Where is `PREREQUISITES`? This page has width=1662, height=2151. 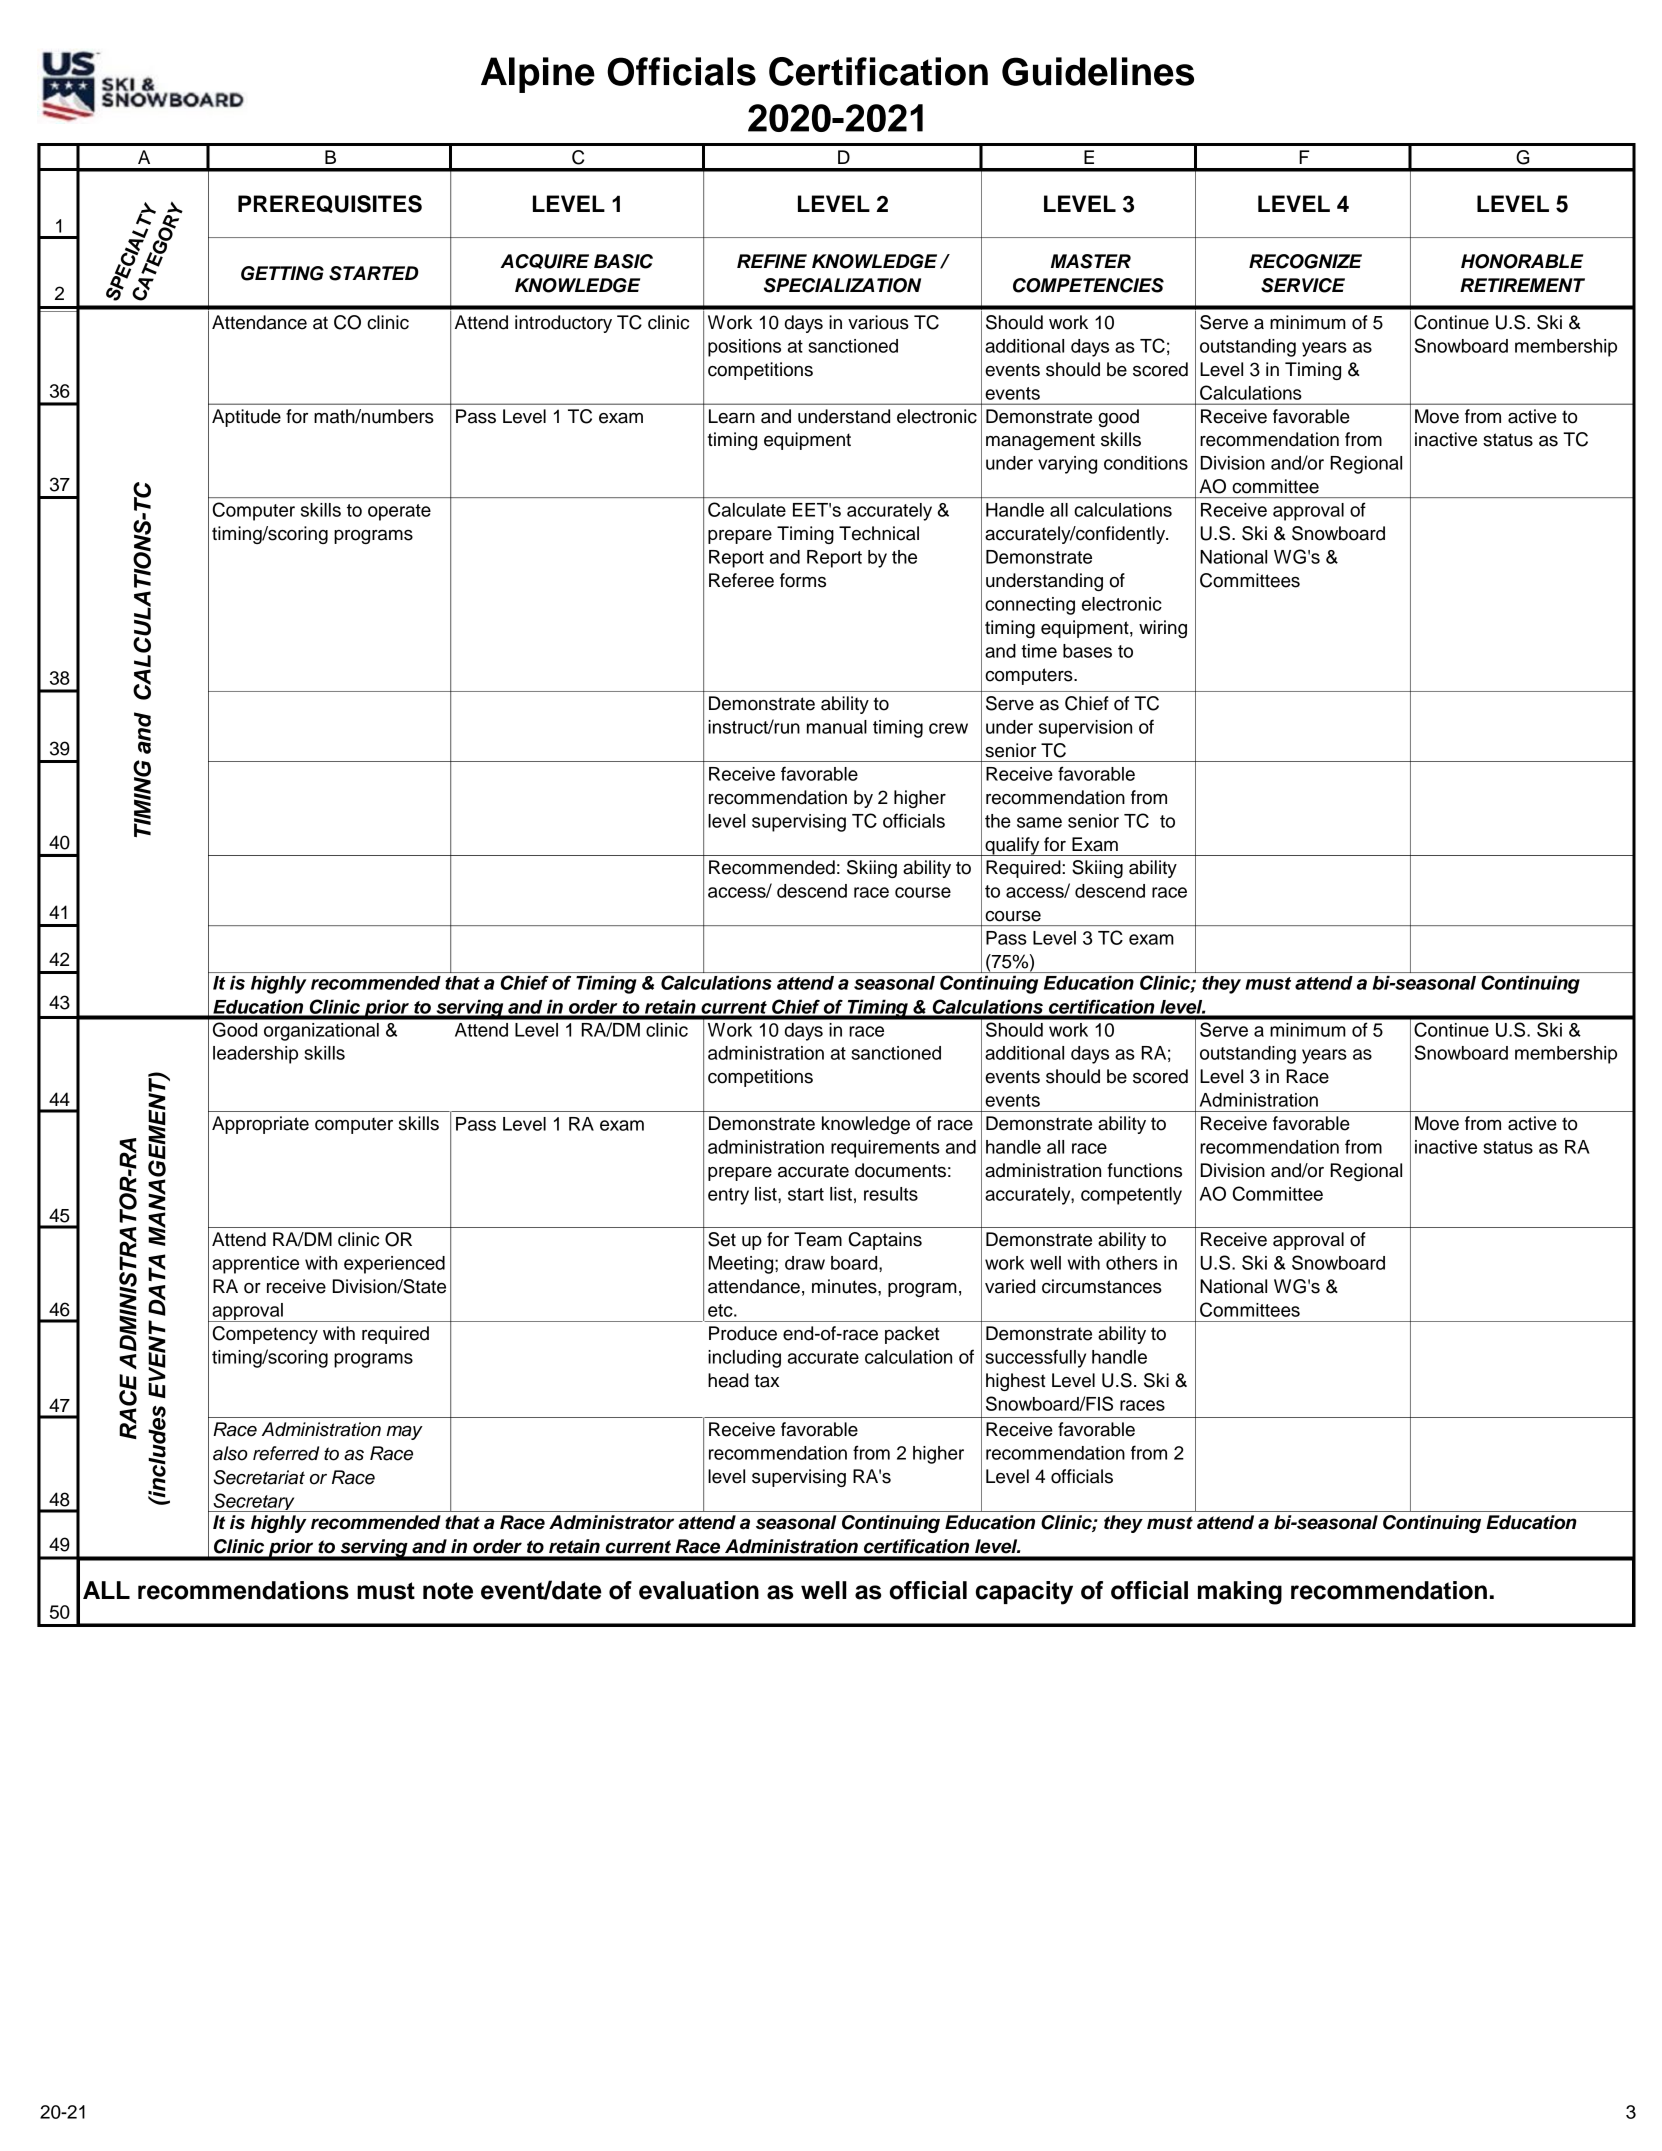 PREREQUISITES is located at coordinates (330, 204).
